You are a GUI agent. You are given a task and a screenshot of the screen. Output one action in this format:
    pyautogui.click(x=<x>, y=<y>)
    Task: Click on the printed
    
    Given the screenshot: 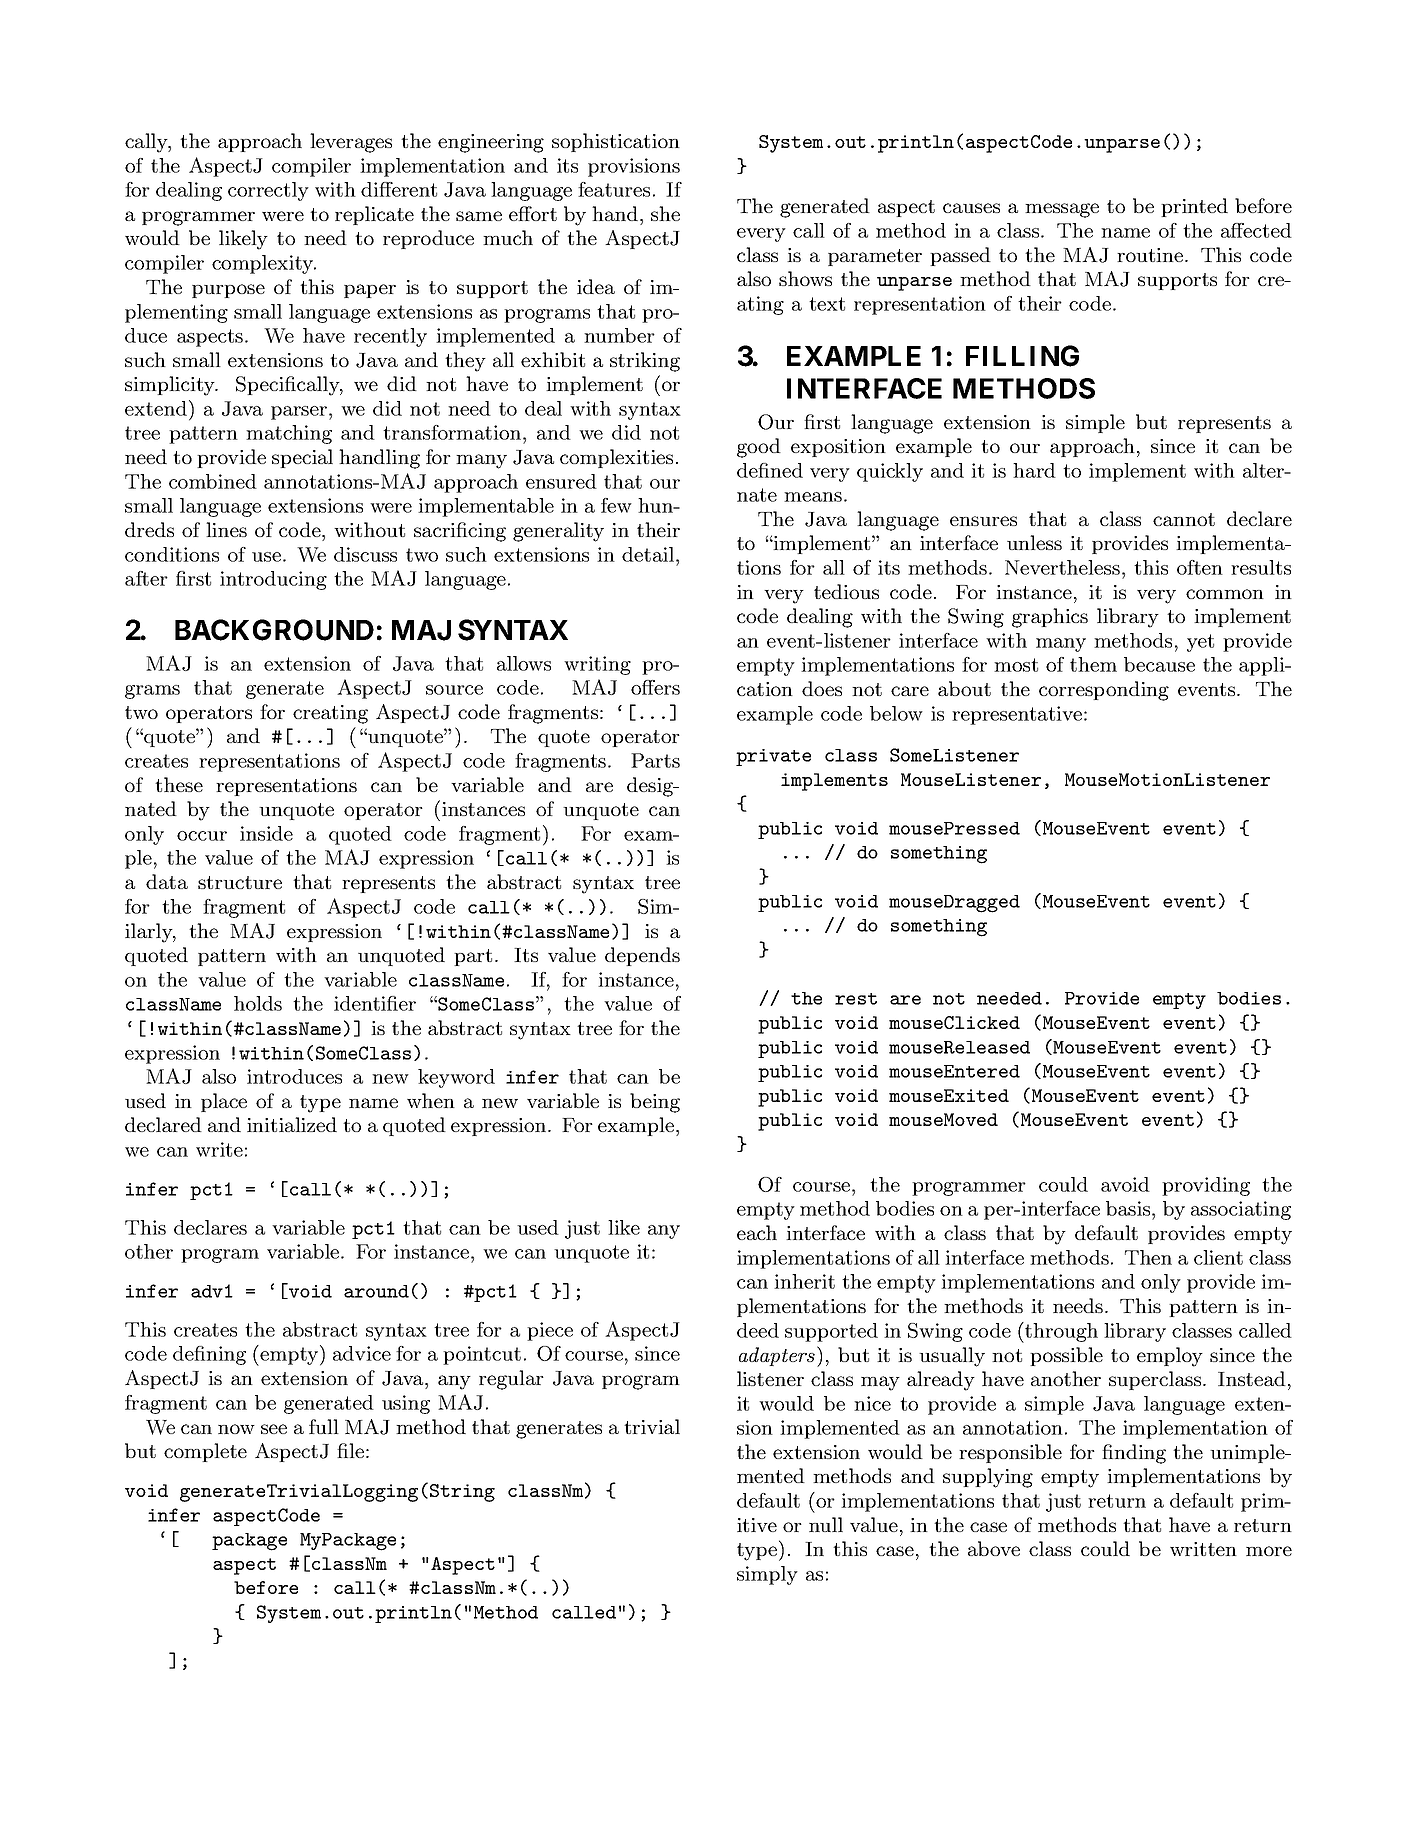 What is the action you would take?
    pyautogui.click(x=1194, y=207)
